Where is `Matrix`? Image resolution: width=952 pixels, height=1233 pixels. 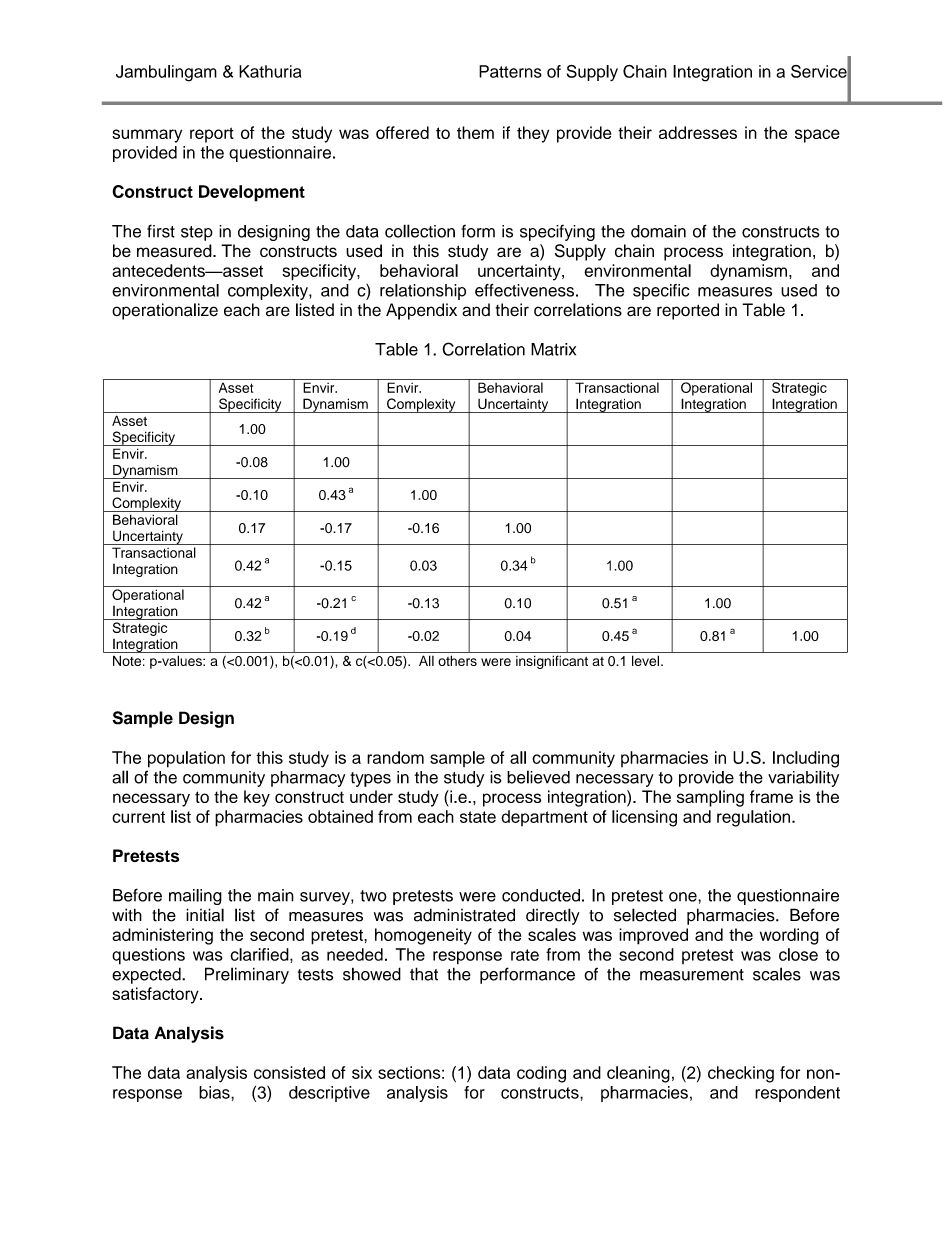 Matrix is located at coordinates (553, 349).
